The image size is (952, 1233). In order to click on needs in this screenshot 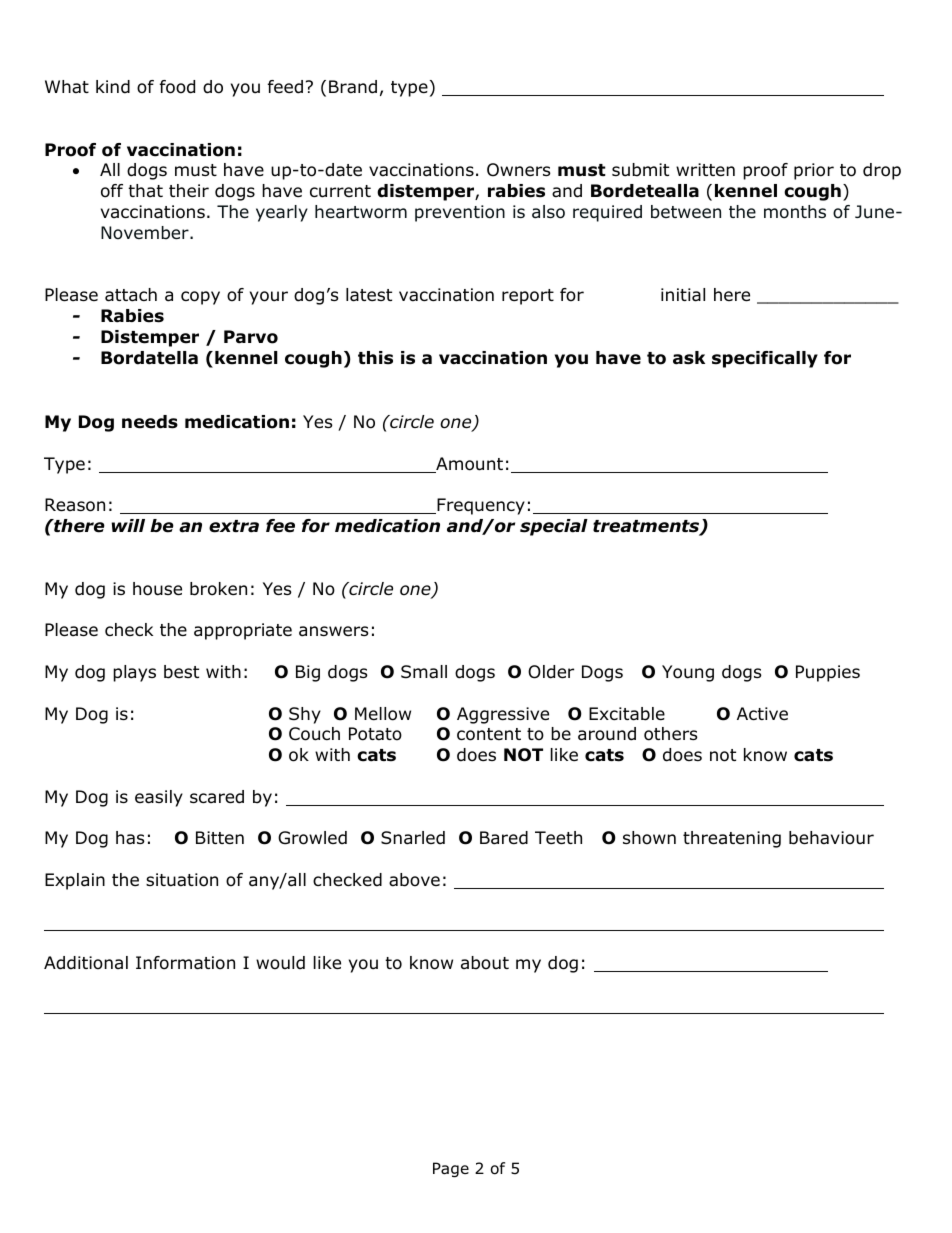, I will do `click(150, 422)`.
